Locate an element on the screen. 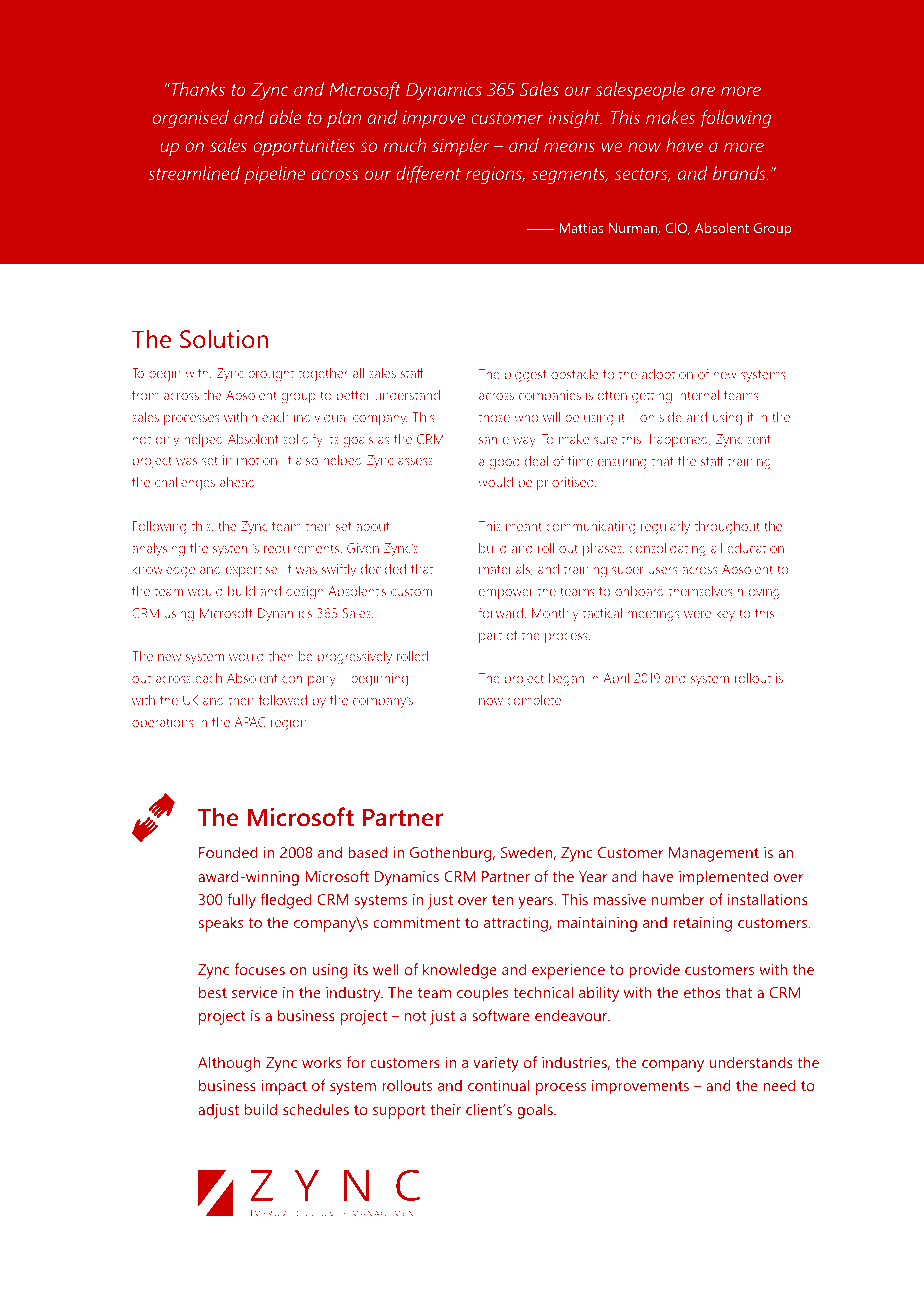  adoption is located at coordinates (667, 375).
